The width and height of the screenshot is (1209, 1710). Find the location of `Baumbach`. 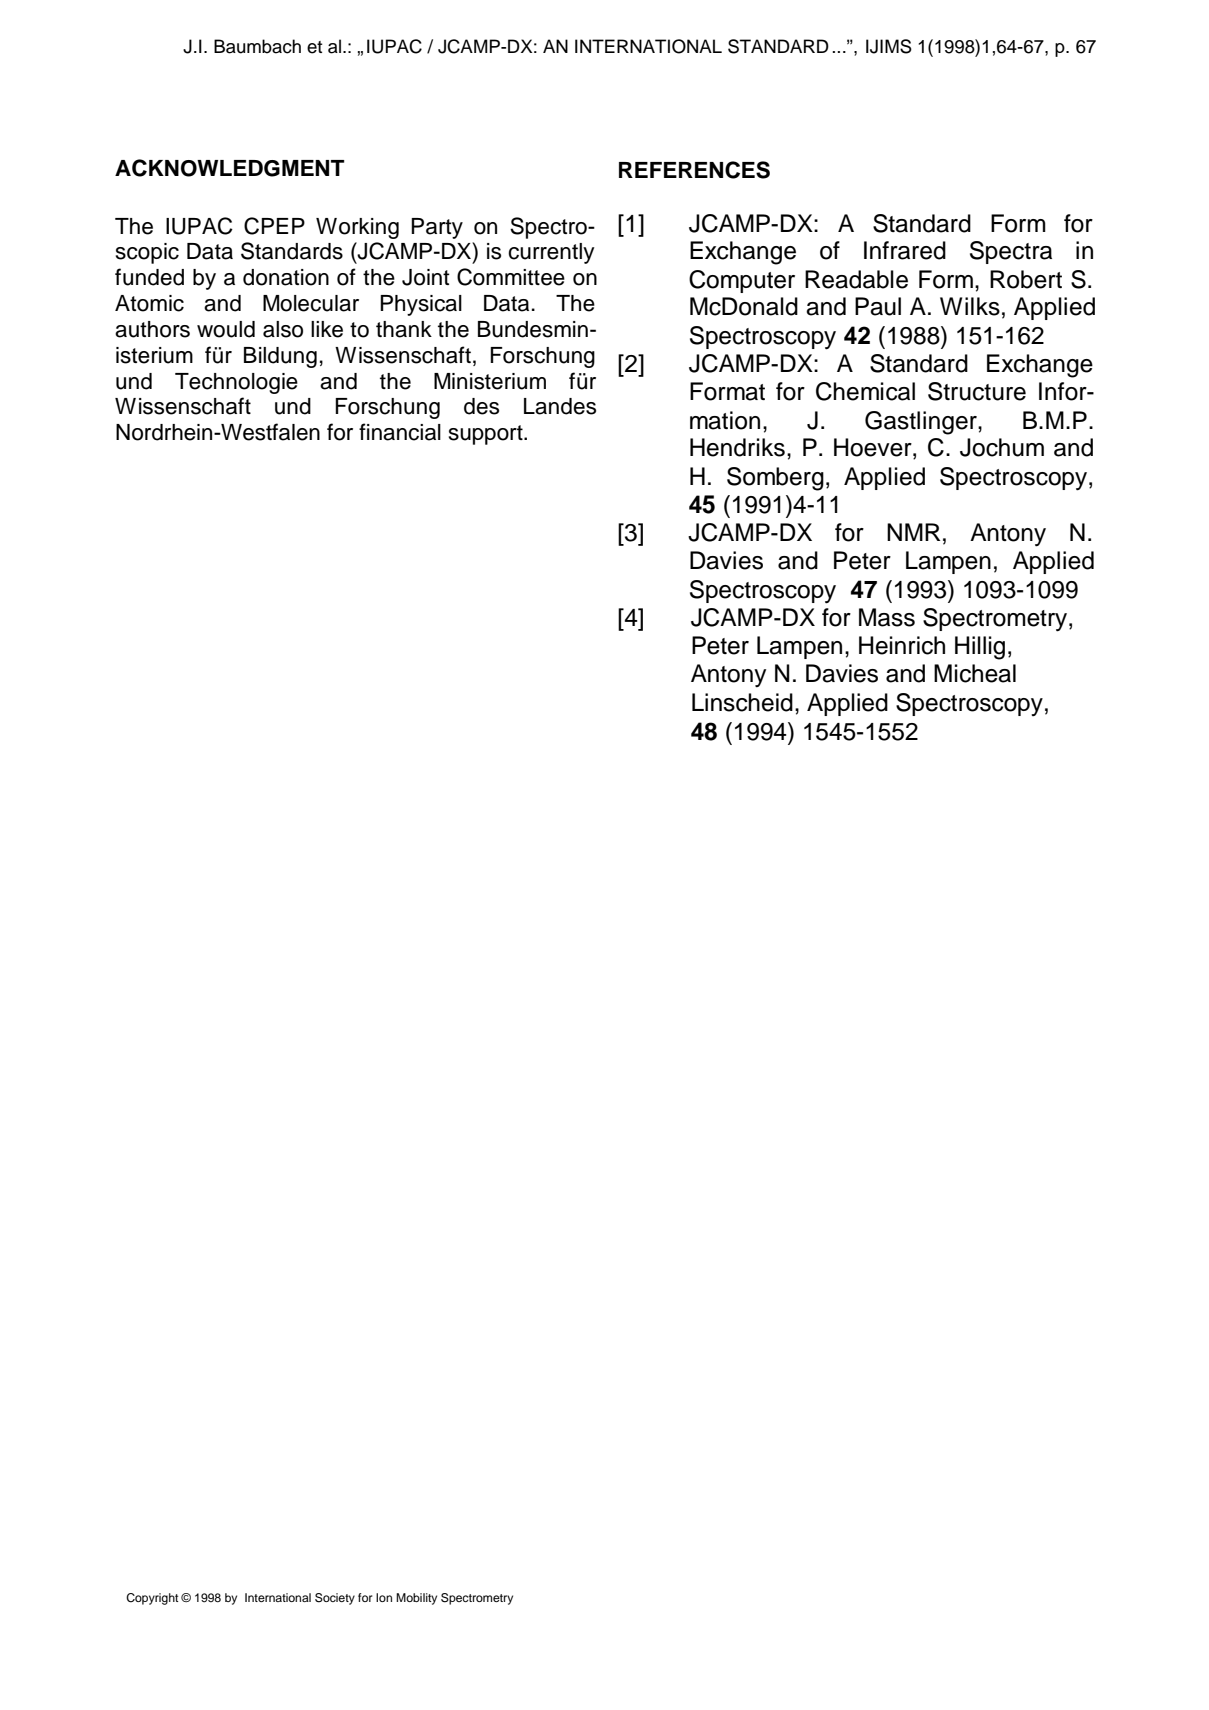

Baumbach is located at coordinates (257, 46).
